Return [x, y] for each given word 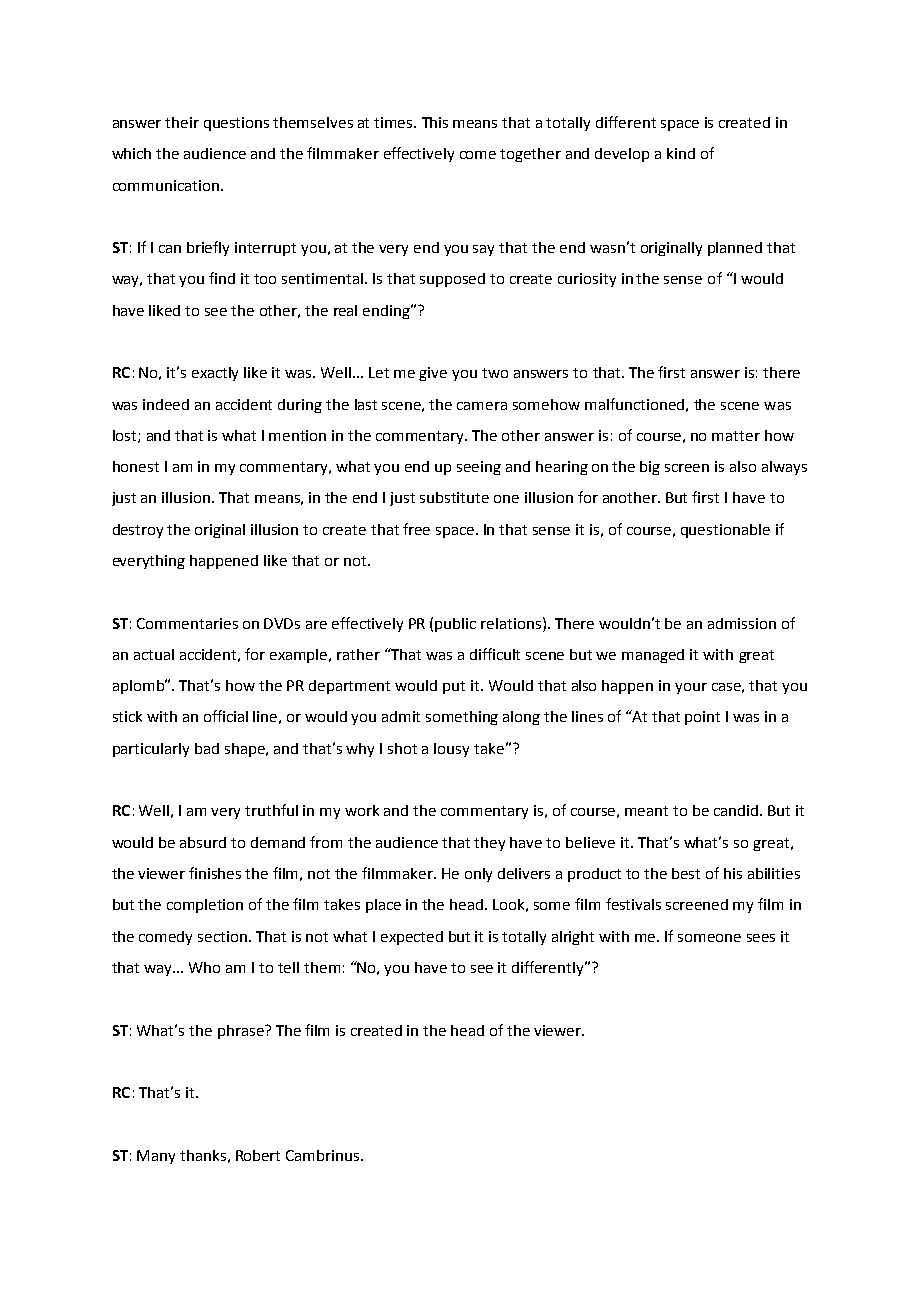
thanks [203, 1155]
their [182, 122]
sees [761, 938]
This [435, 122]
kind [681, 153]
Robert [258, 1155]
